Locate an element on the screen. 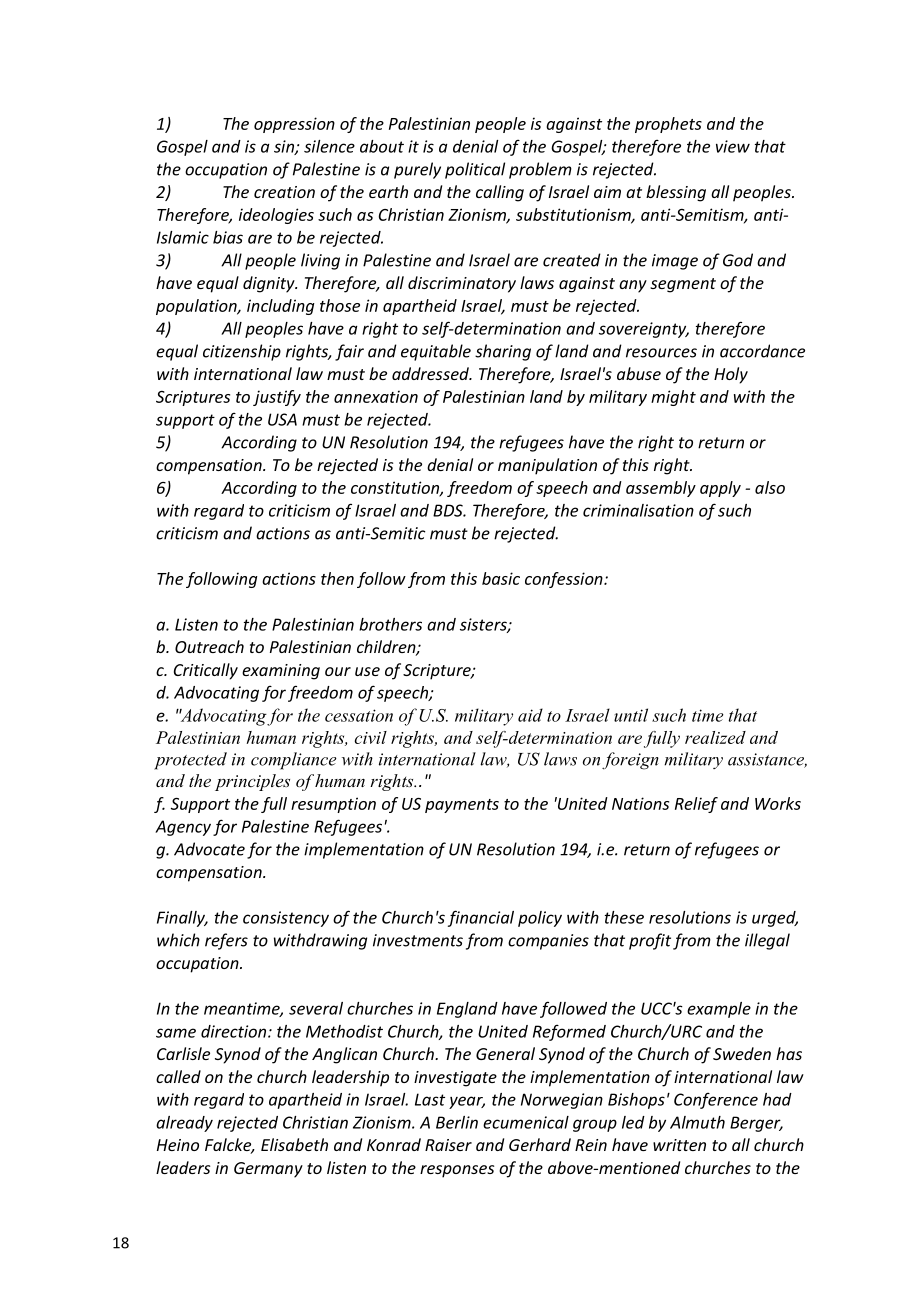 This screenshot has width=924, height=1308. principles is located at coordinates (252, 782).
